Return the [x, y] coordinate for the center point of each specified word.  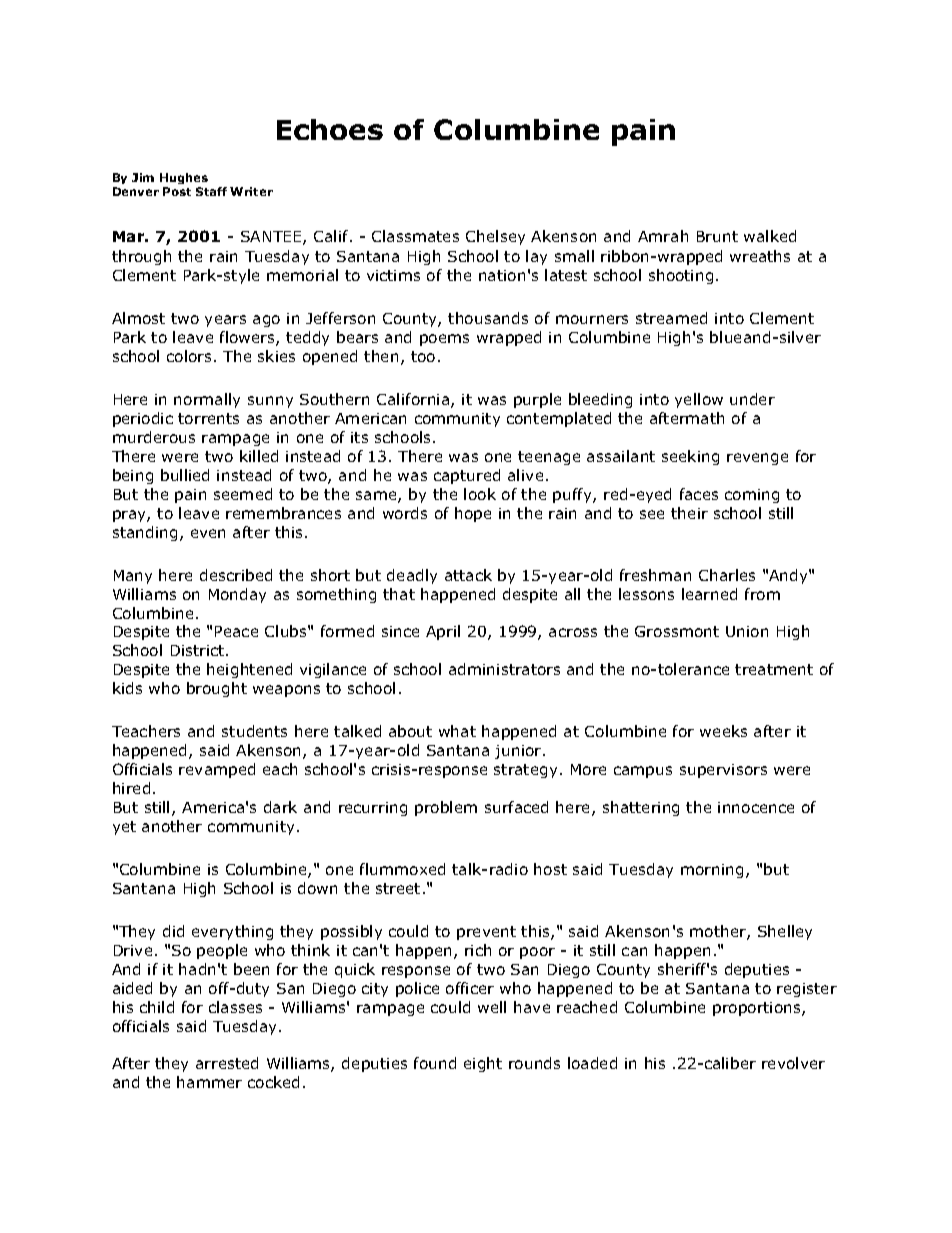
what [457, 731]
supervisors [723, 771]
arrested [227, 1063]
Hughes [184, 178]
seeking [690, 457]
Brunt [717, 236]
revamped [217, 770]
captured [467, 476]
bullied [185, 475]
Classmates [415, 236]
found [435, 1063]
